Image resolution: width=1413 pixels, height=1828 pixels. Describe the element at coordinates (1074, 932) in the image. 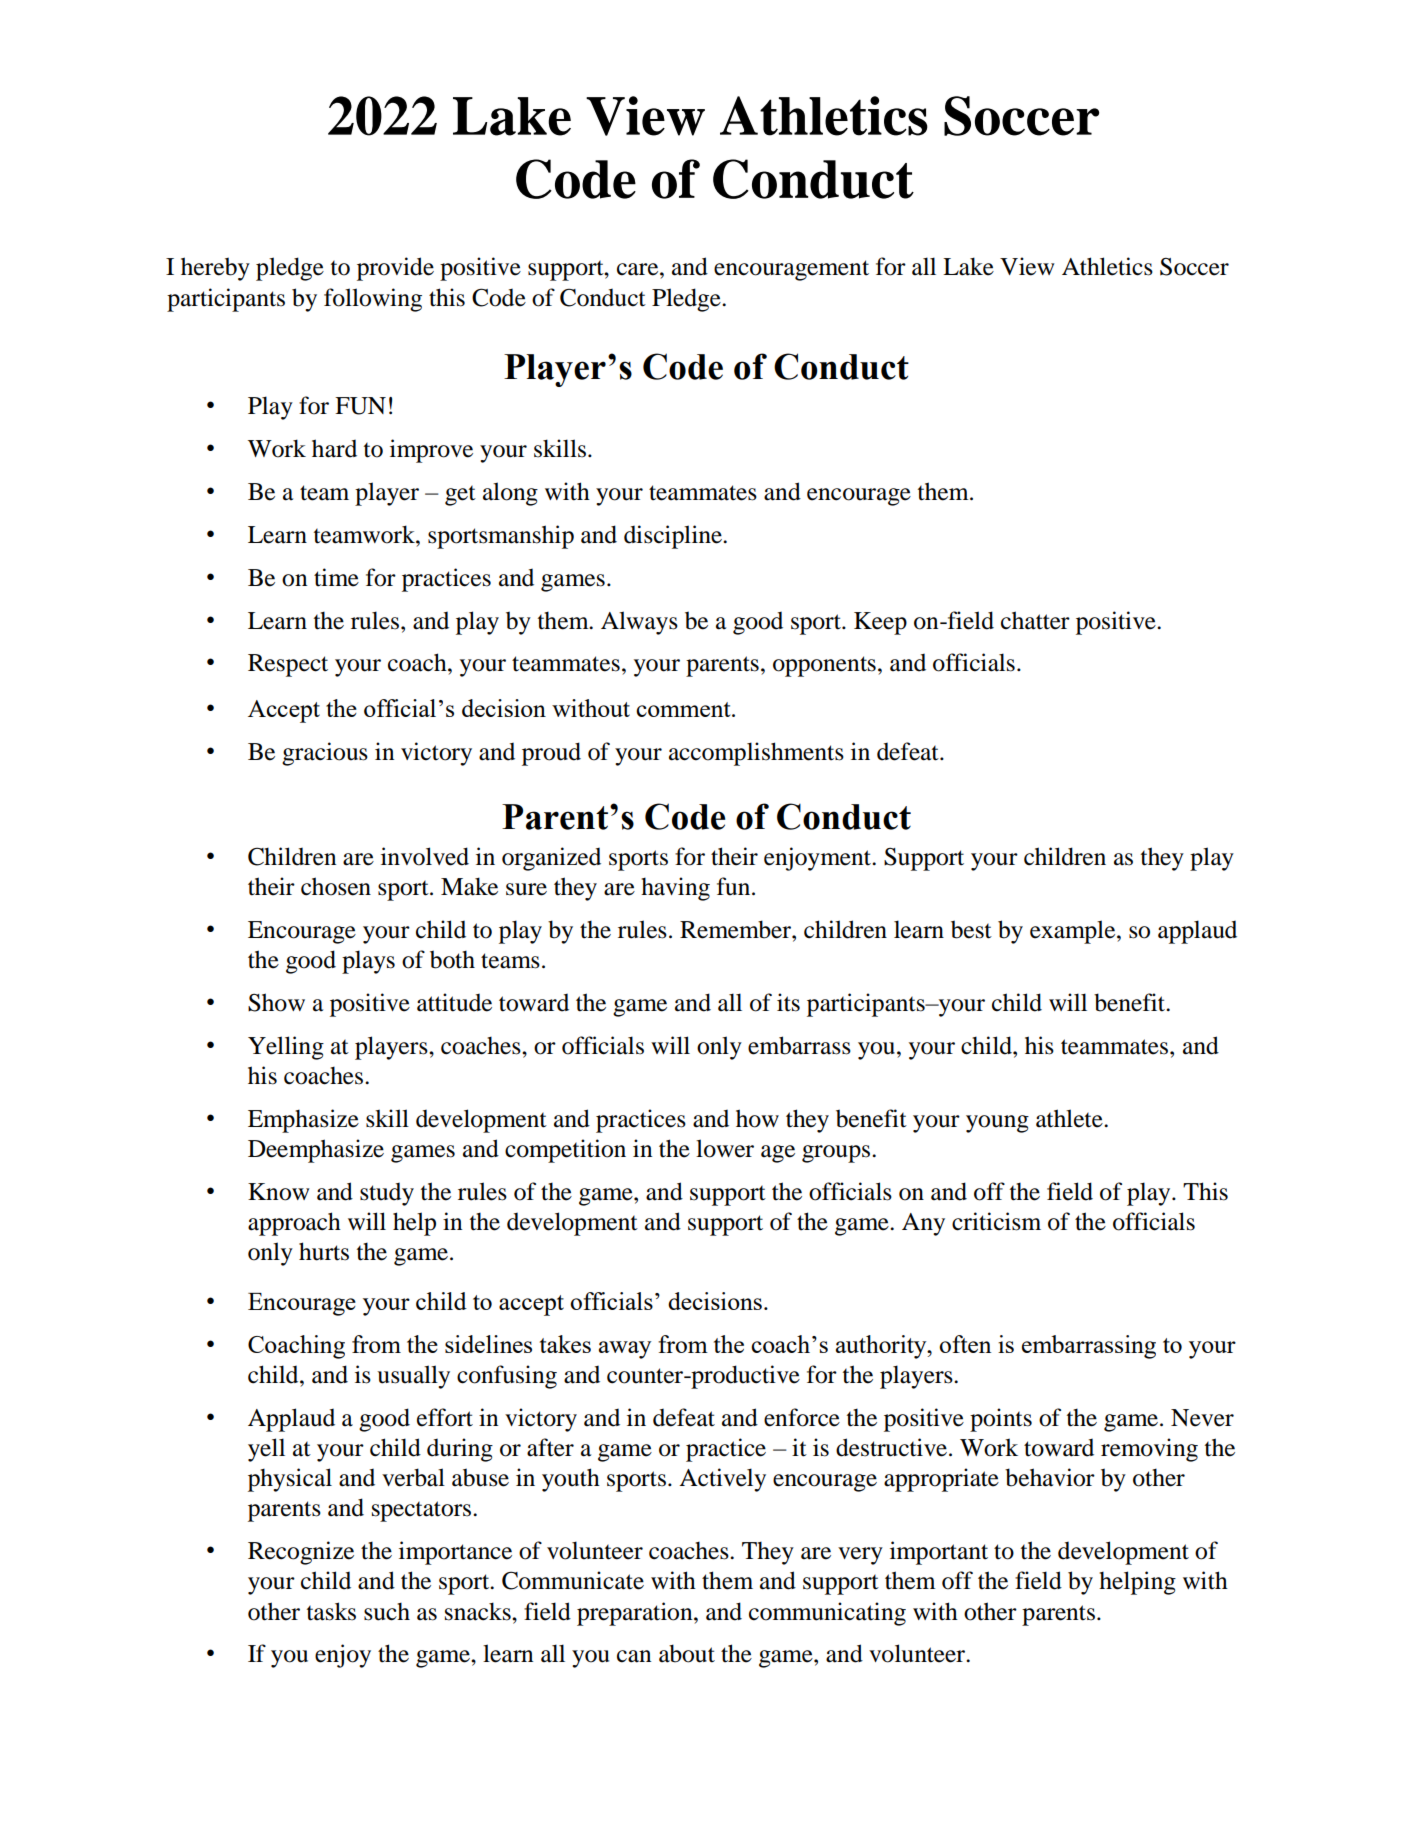

I see `example` at that location.
